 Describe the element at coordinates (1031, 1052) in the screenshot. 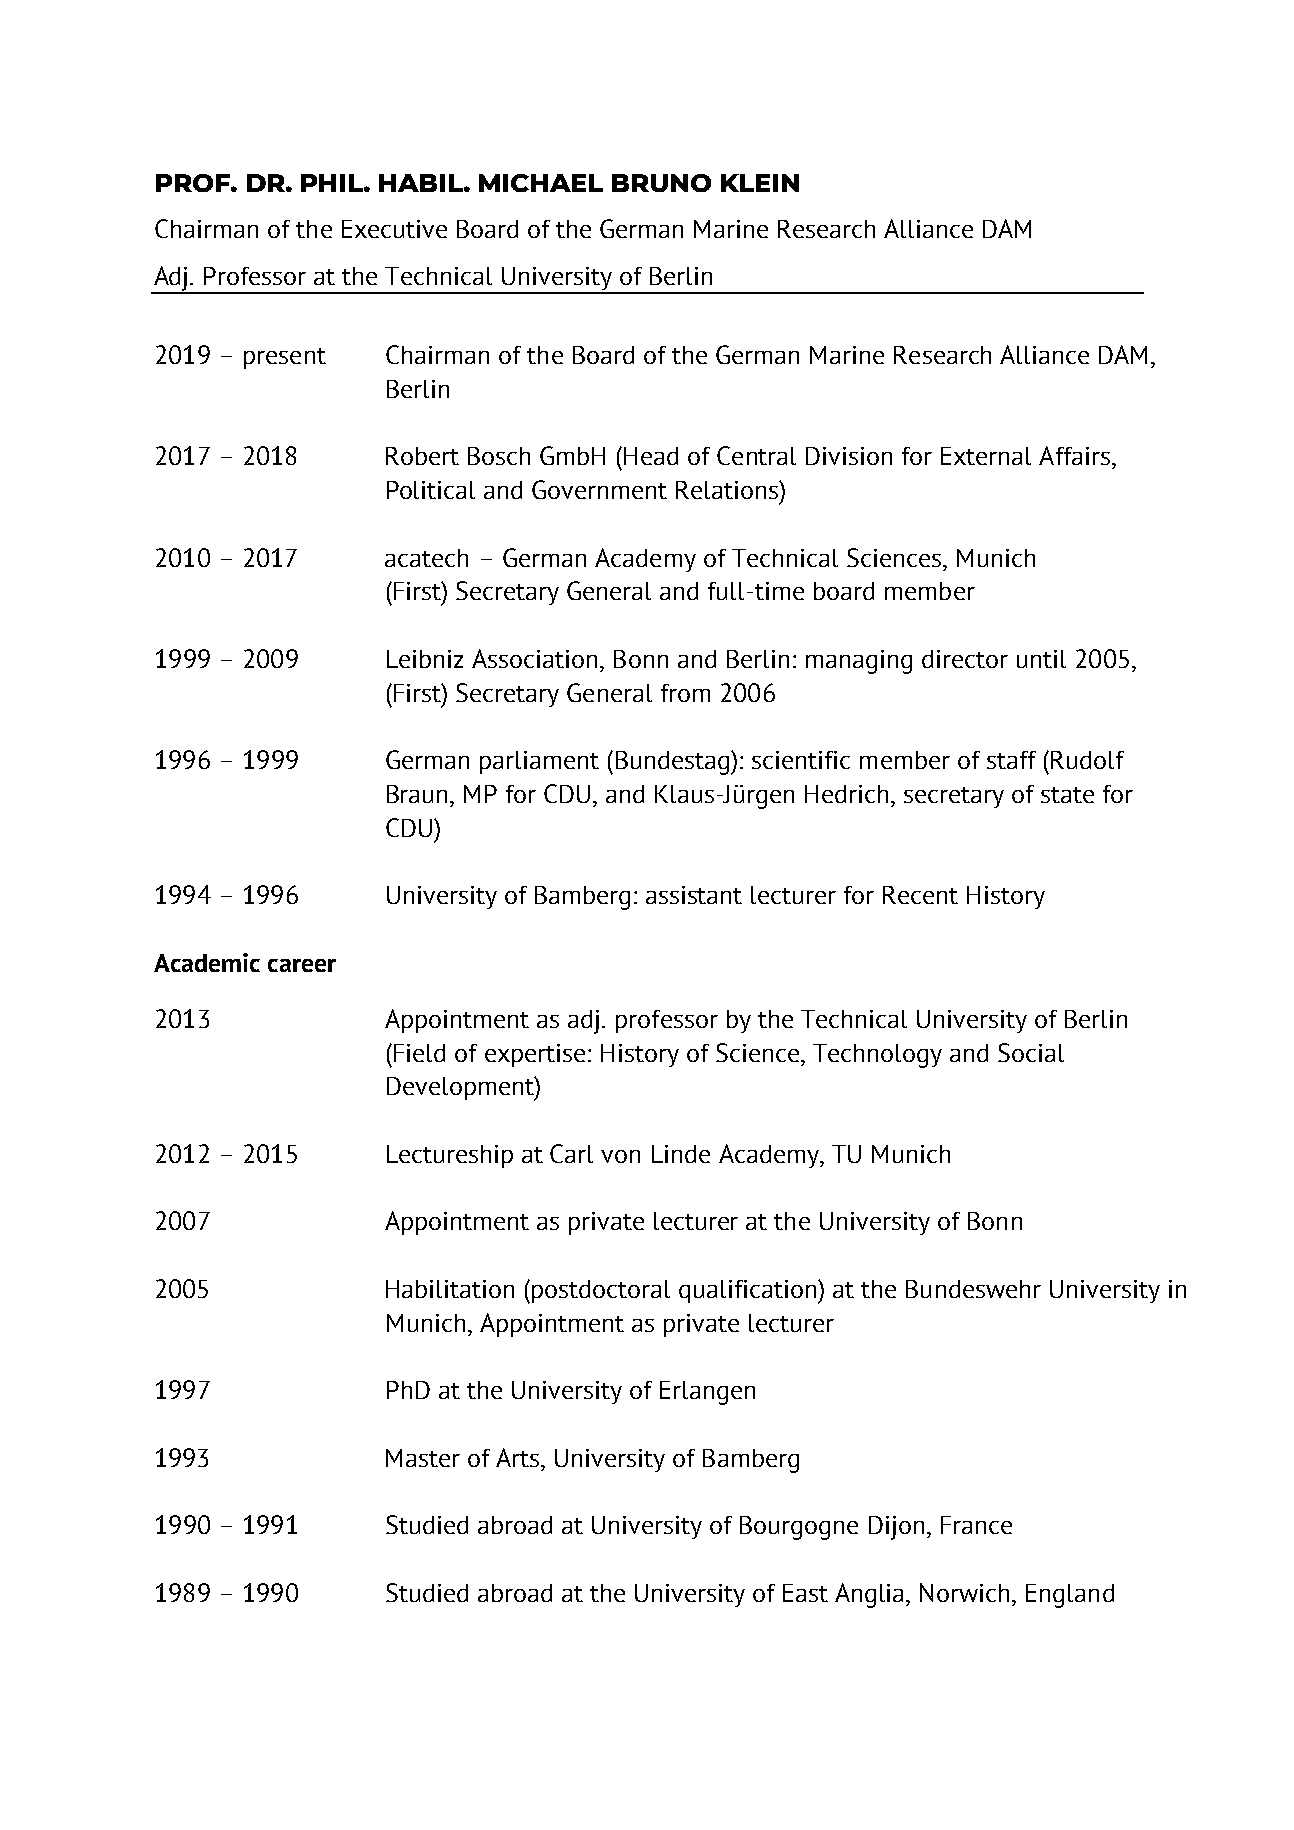

I see `Social` at that location.
